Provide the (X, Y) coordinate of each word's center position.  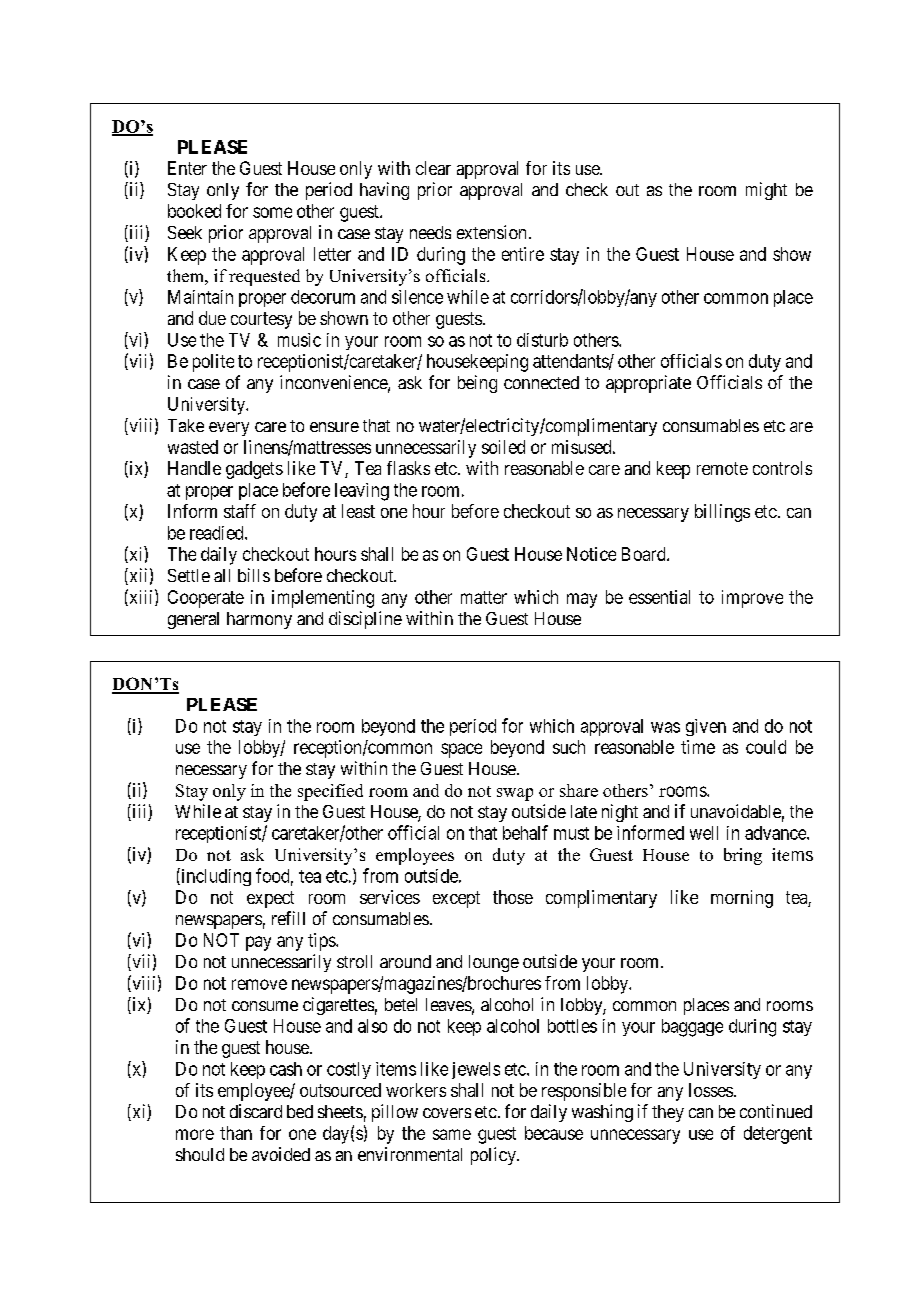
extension (491, 232)
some (272, 212)
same (452, 1134)
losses (711, 1090)
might (766, 191)
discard (256, 1111)
